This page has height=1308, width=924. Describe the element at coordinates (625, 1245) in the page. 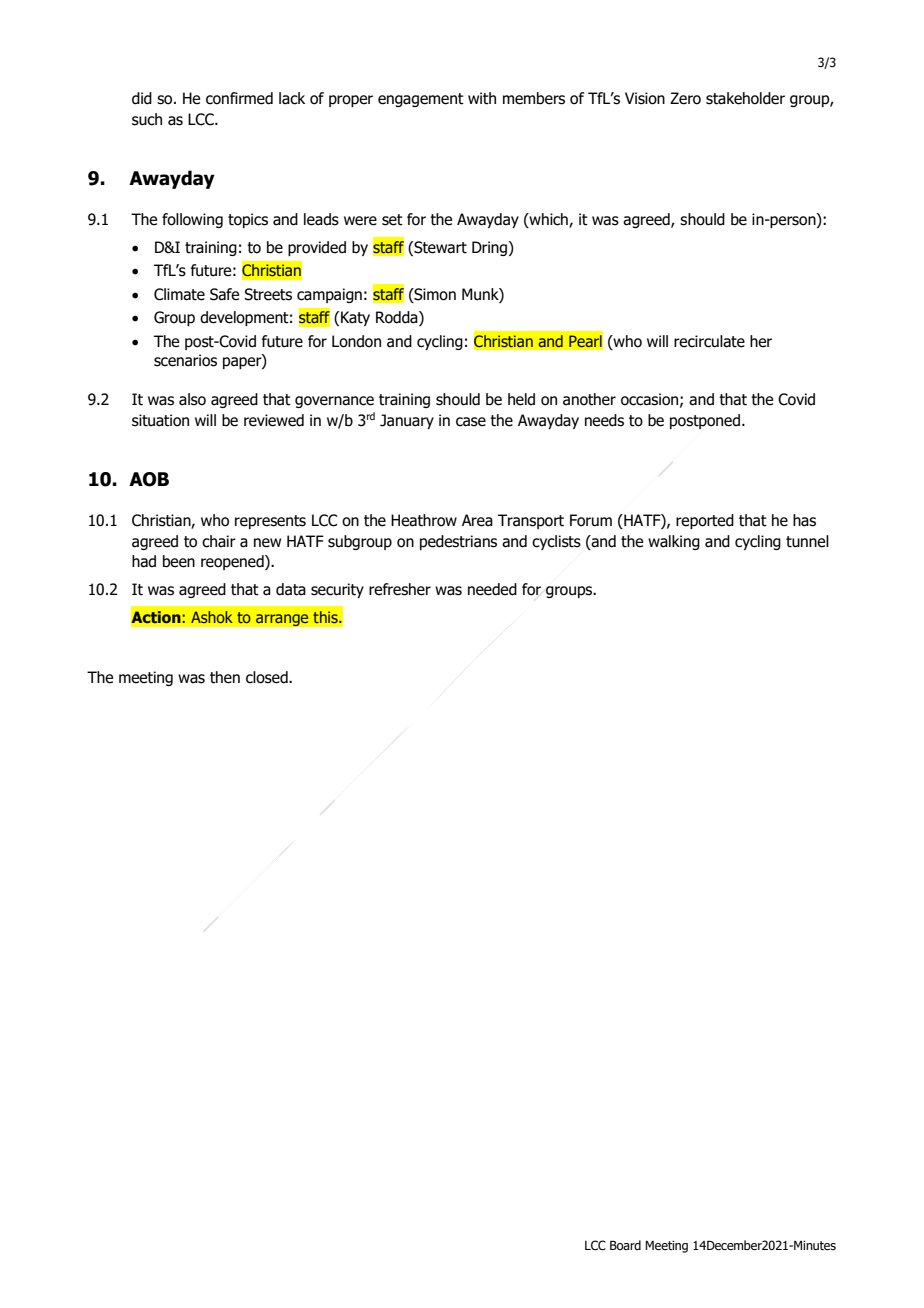

I see `Board` at that location.
